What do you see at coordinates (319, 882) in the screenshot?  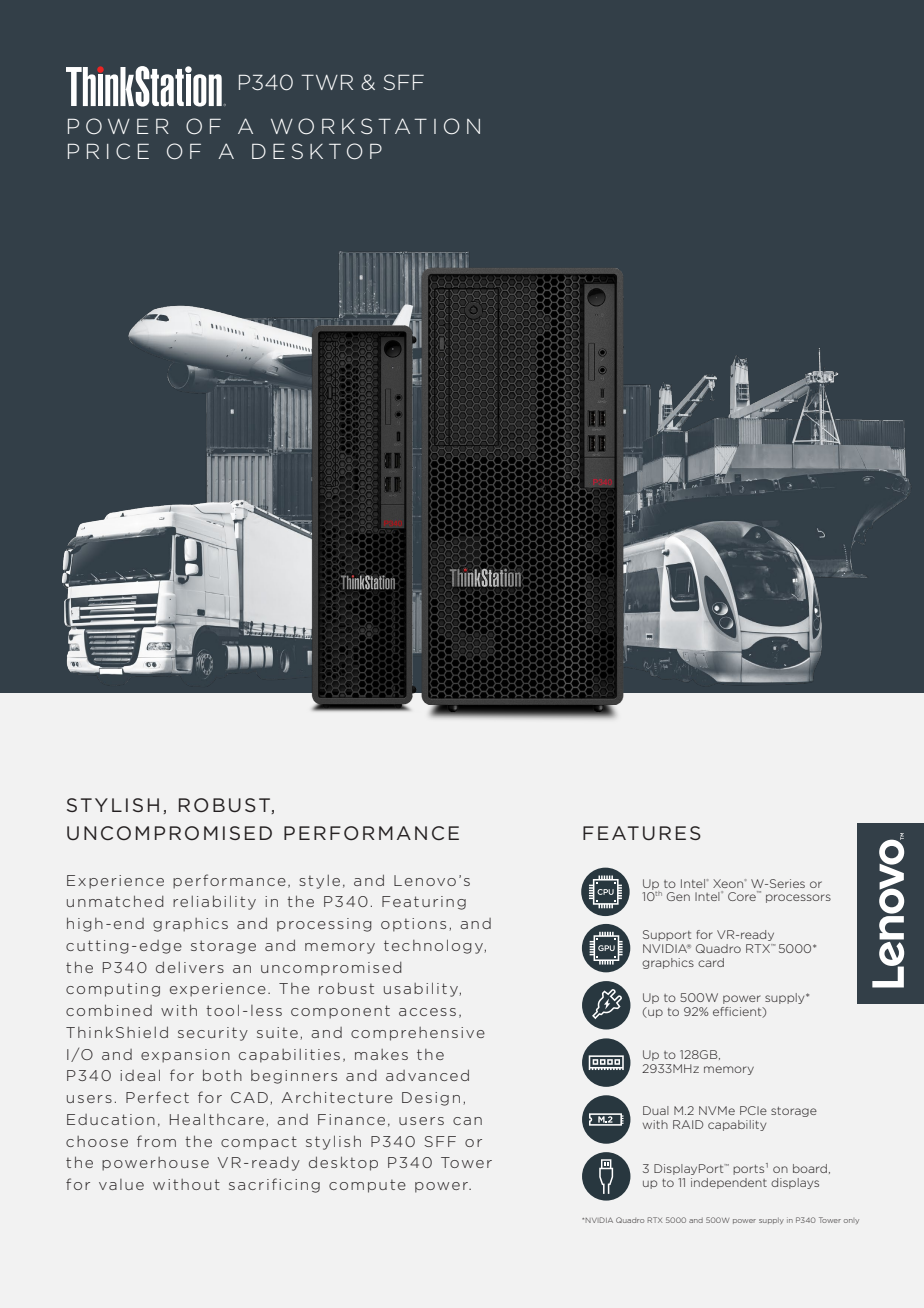 I see `style` at bounding box center [319, 882].
